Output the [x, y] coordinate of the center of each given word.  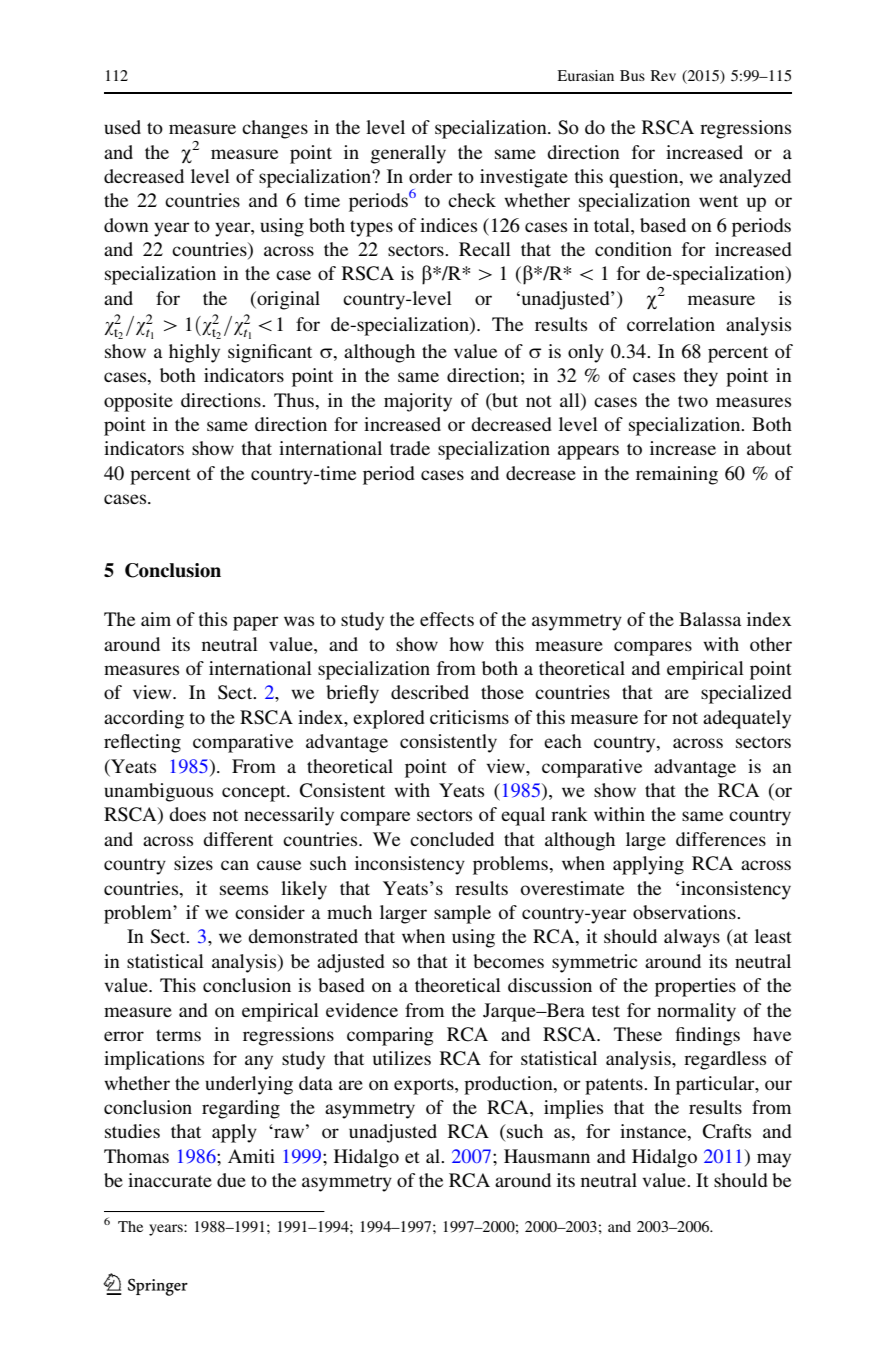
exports [425, 1086]
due [231, 1180]
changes [275, 129]
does [187, 814]
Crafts [727, 1131]
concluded [452, 839]
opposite [138, 402]
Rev [663, 75]
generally [408, 154]
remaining [677, 475]
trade [410, 448]
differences [721, 839]
